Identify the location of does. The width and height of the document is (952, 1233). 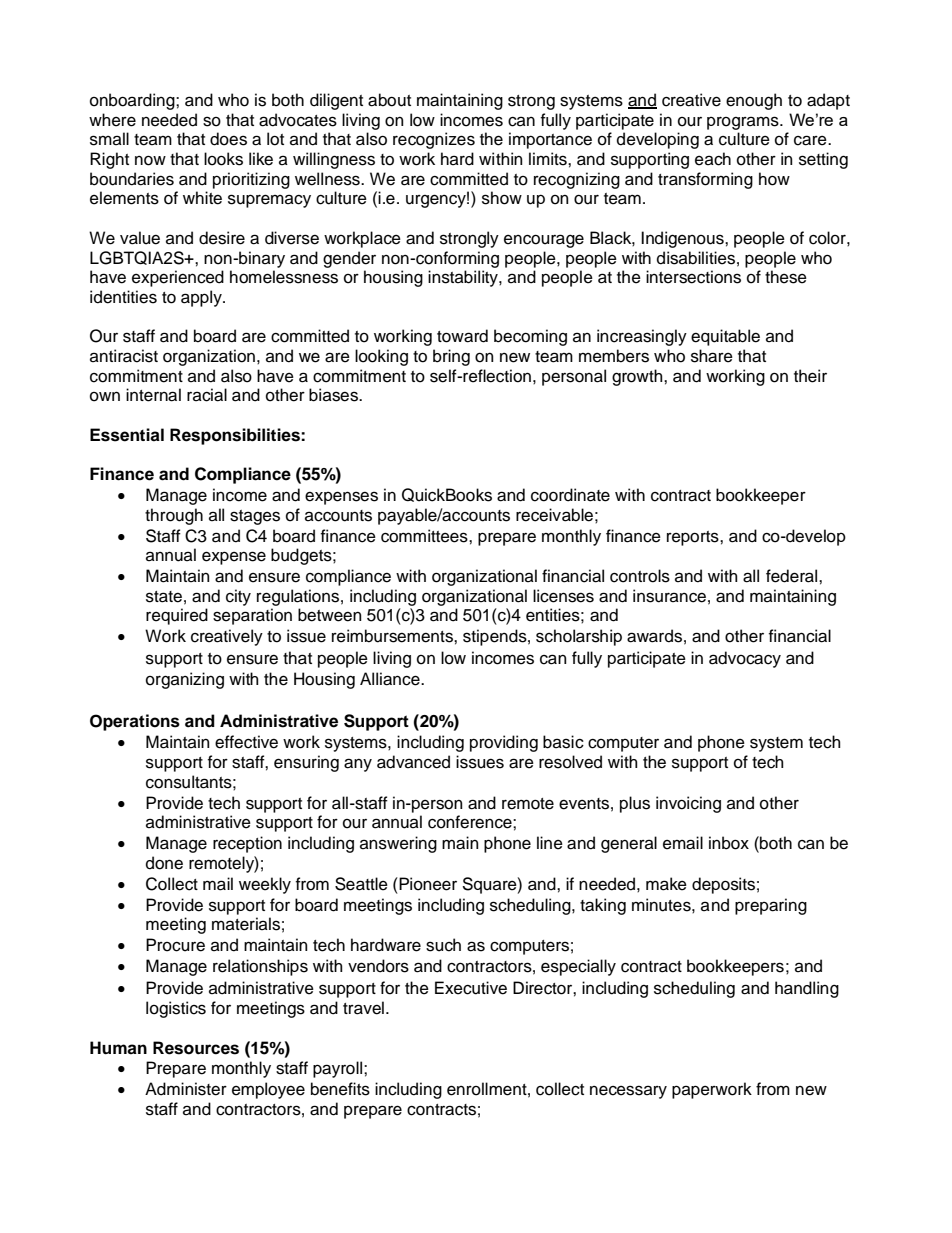
(228, 139).
